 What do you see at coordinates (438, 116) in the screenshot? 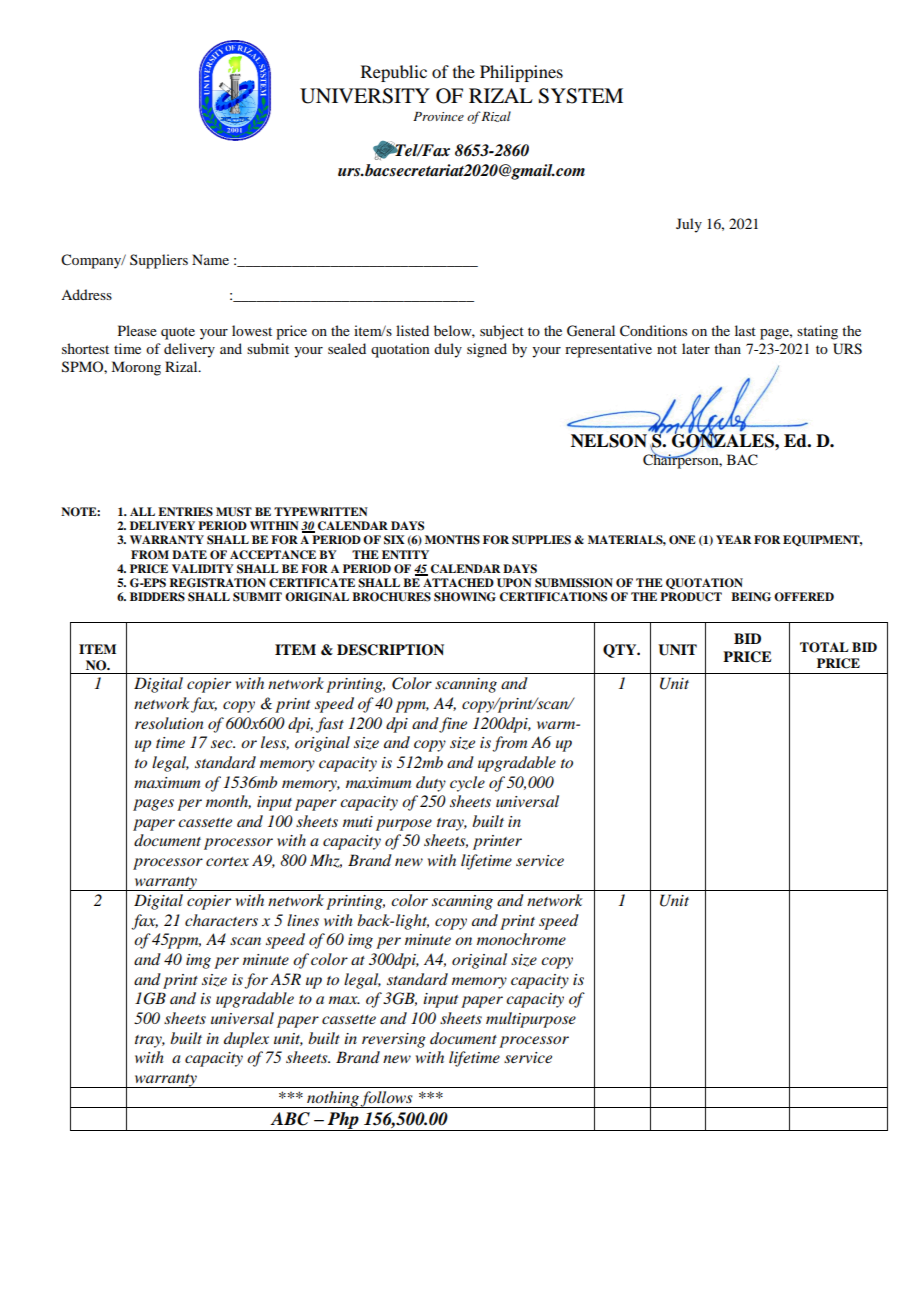
I see `Province` at bounding box center [438, 116].
